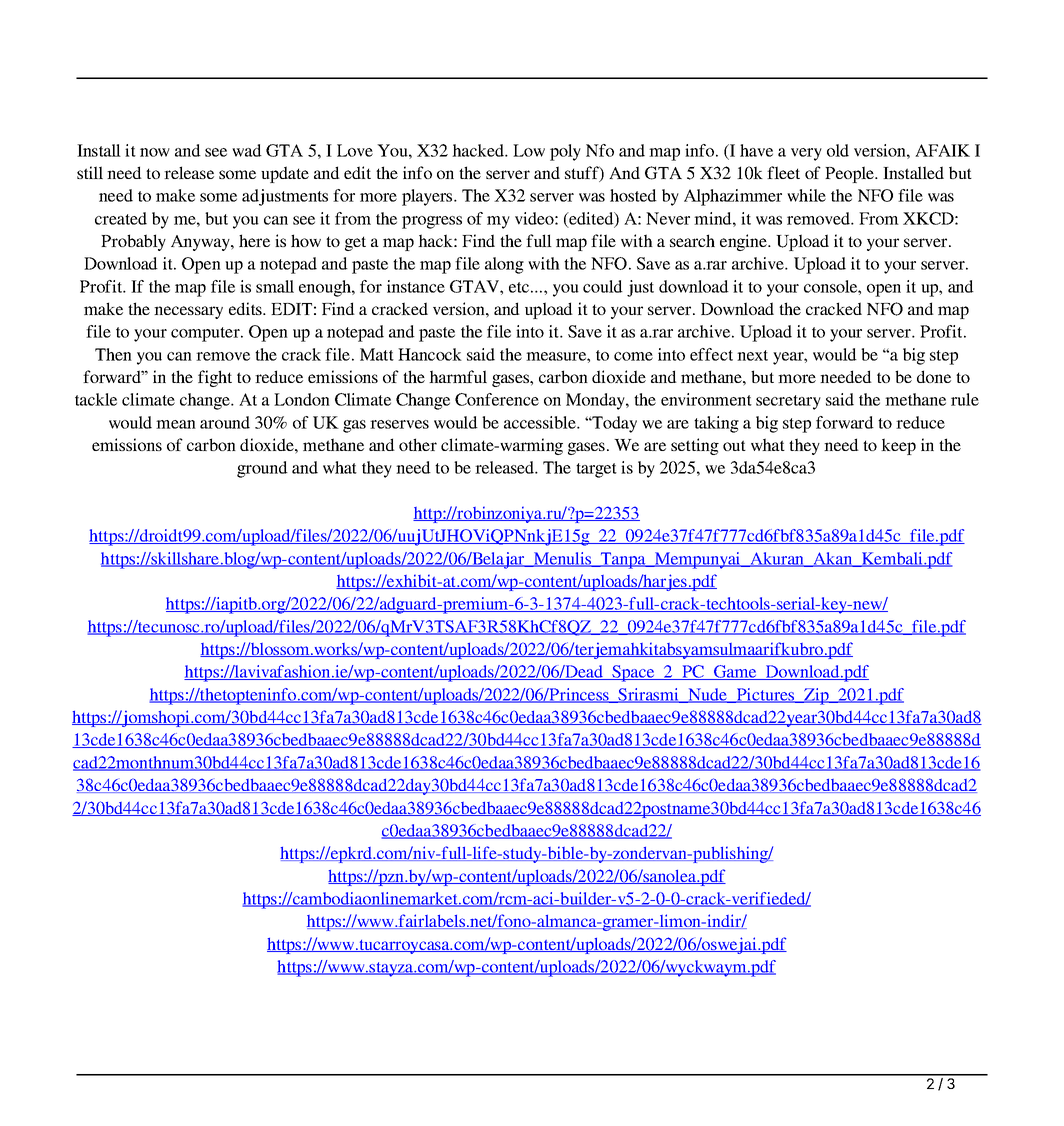 The image size is (1064, 1126). What do you see at coordinates (752, 355) in the screenshot?
I see `next` at bounding box center [752, 355].
